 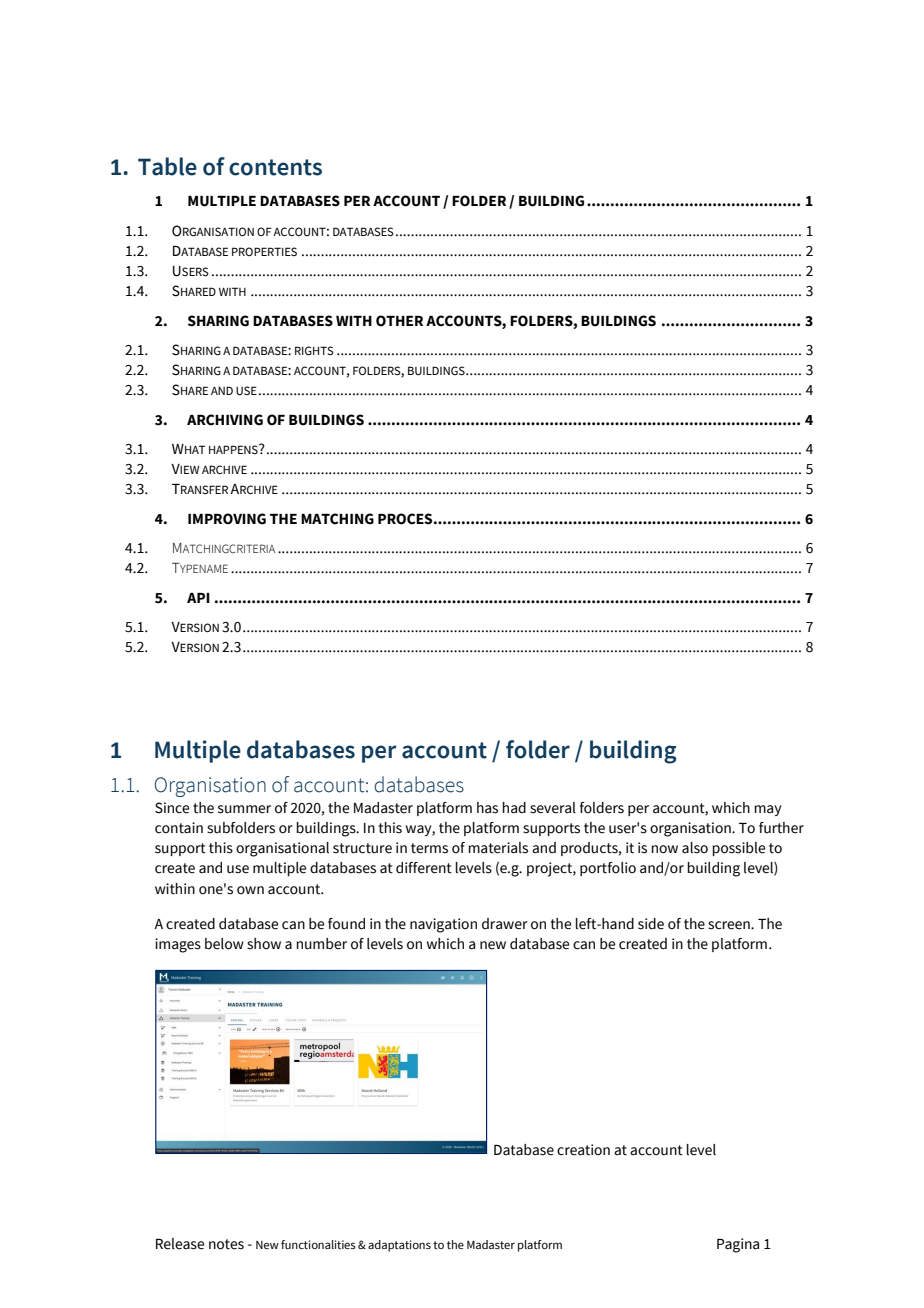 What do you see at coordinates (225, 420) in the page?
I see `ARCHIVING` at bounding box center [225, 420].
